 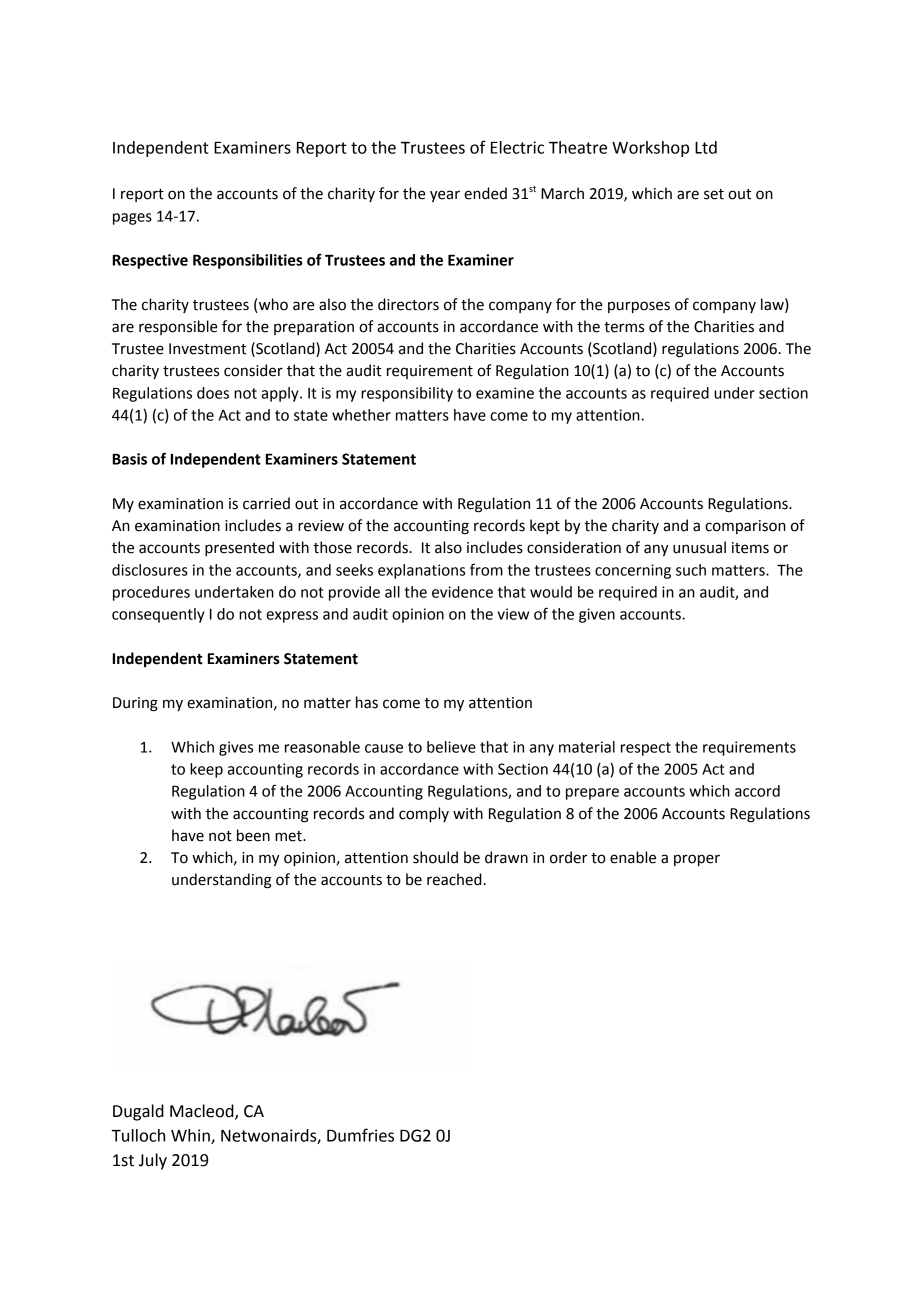 I want to click on pages, so click(x=132, y=219).
